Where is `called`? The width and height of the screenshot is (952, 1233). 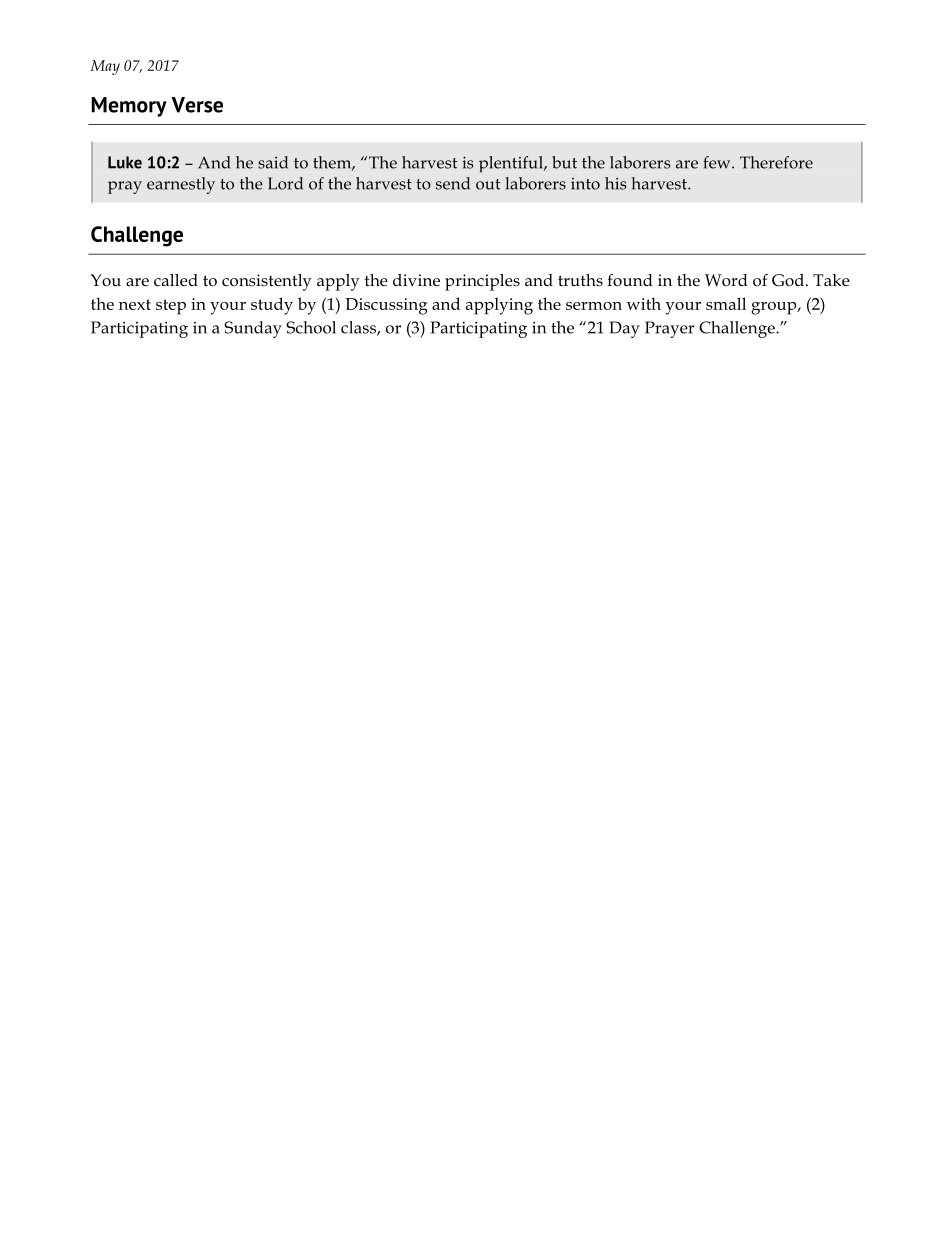 called is located at coordinates (176, 280).
